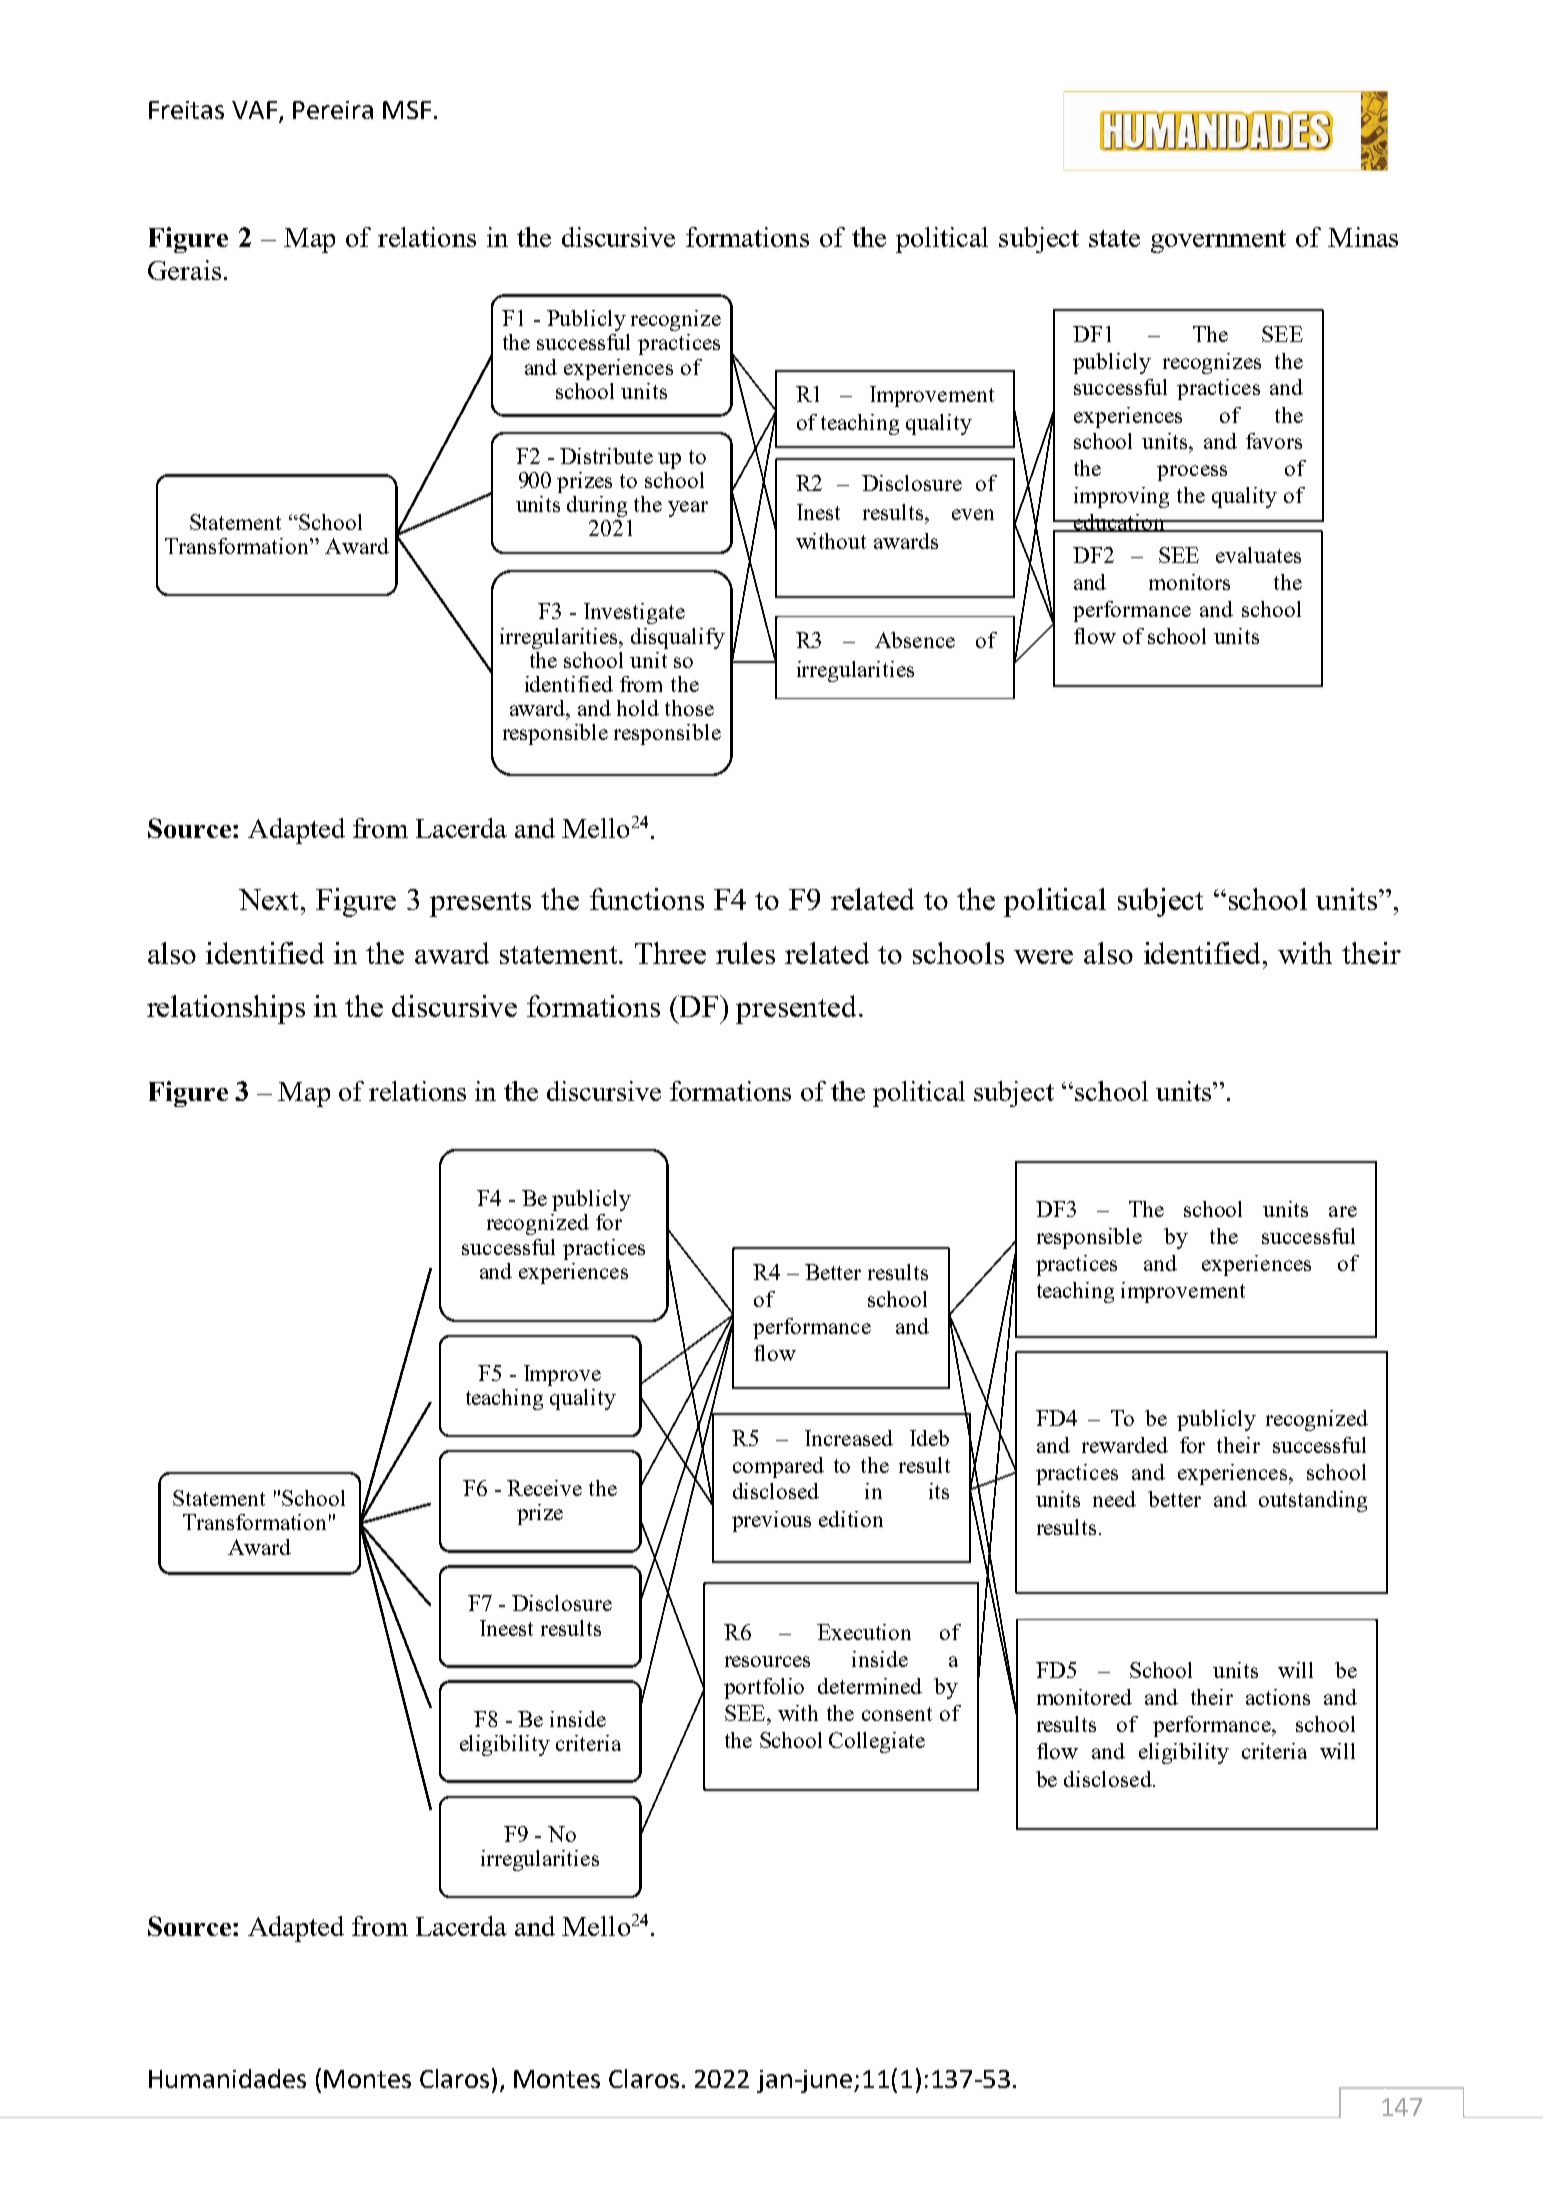 The height and width of the screenshot is (2188, 1547). I want to click on hold, so click(638, 708).
